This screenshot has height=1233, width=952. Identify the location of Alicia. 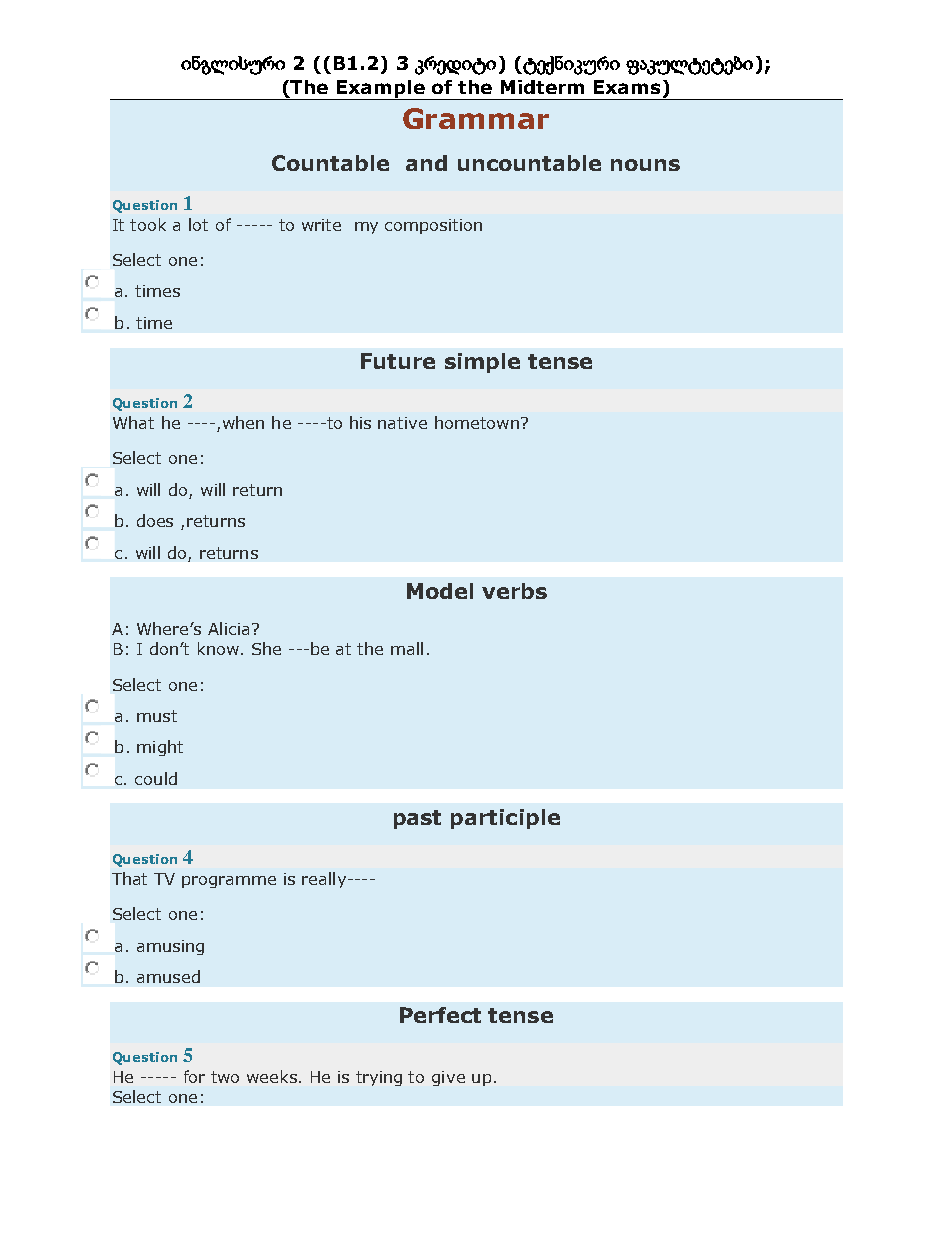
(228, 628).
